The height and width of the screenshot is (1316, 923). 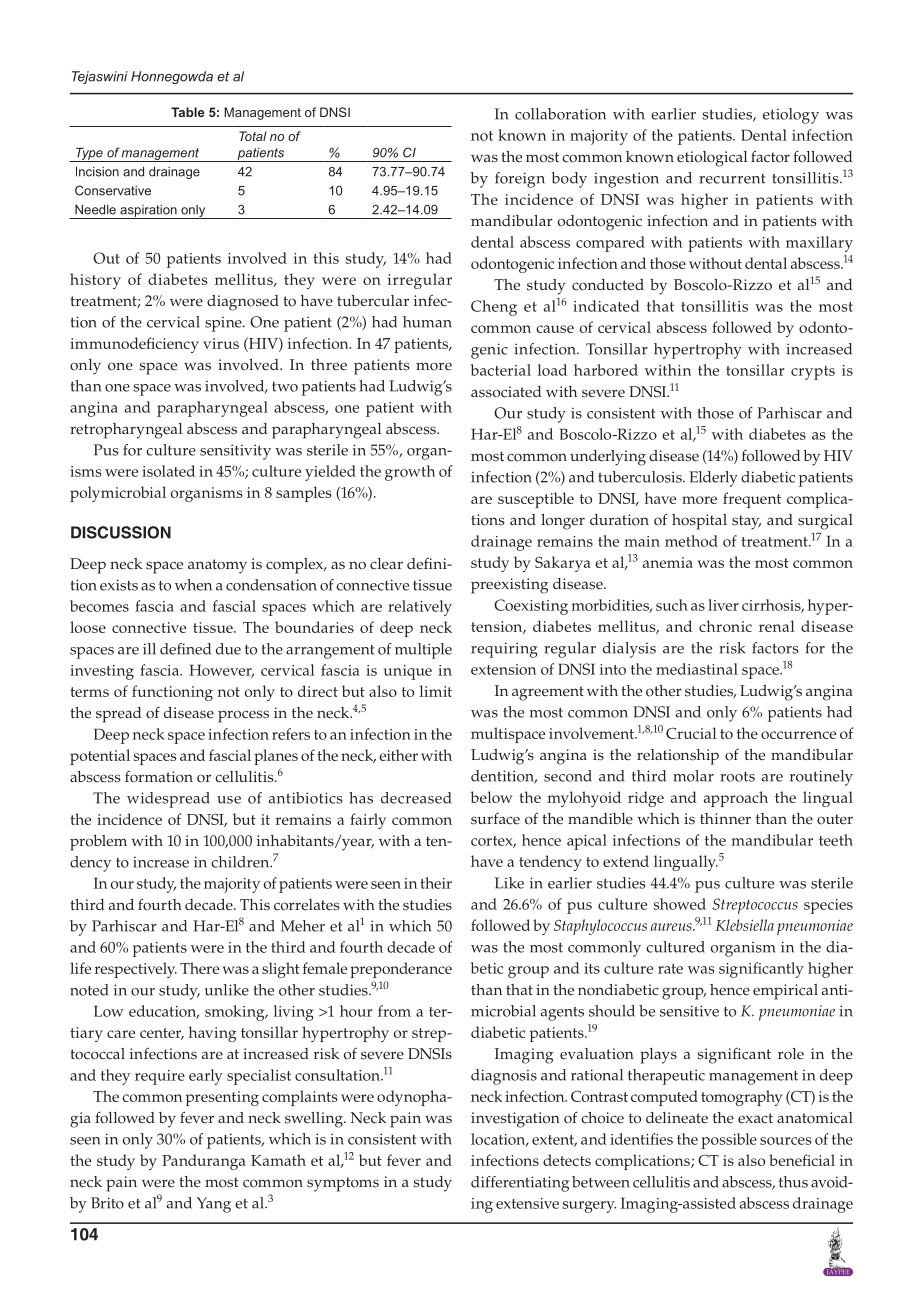 I want to click on problem, so click(x=98, y=843).
